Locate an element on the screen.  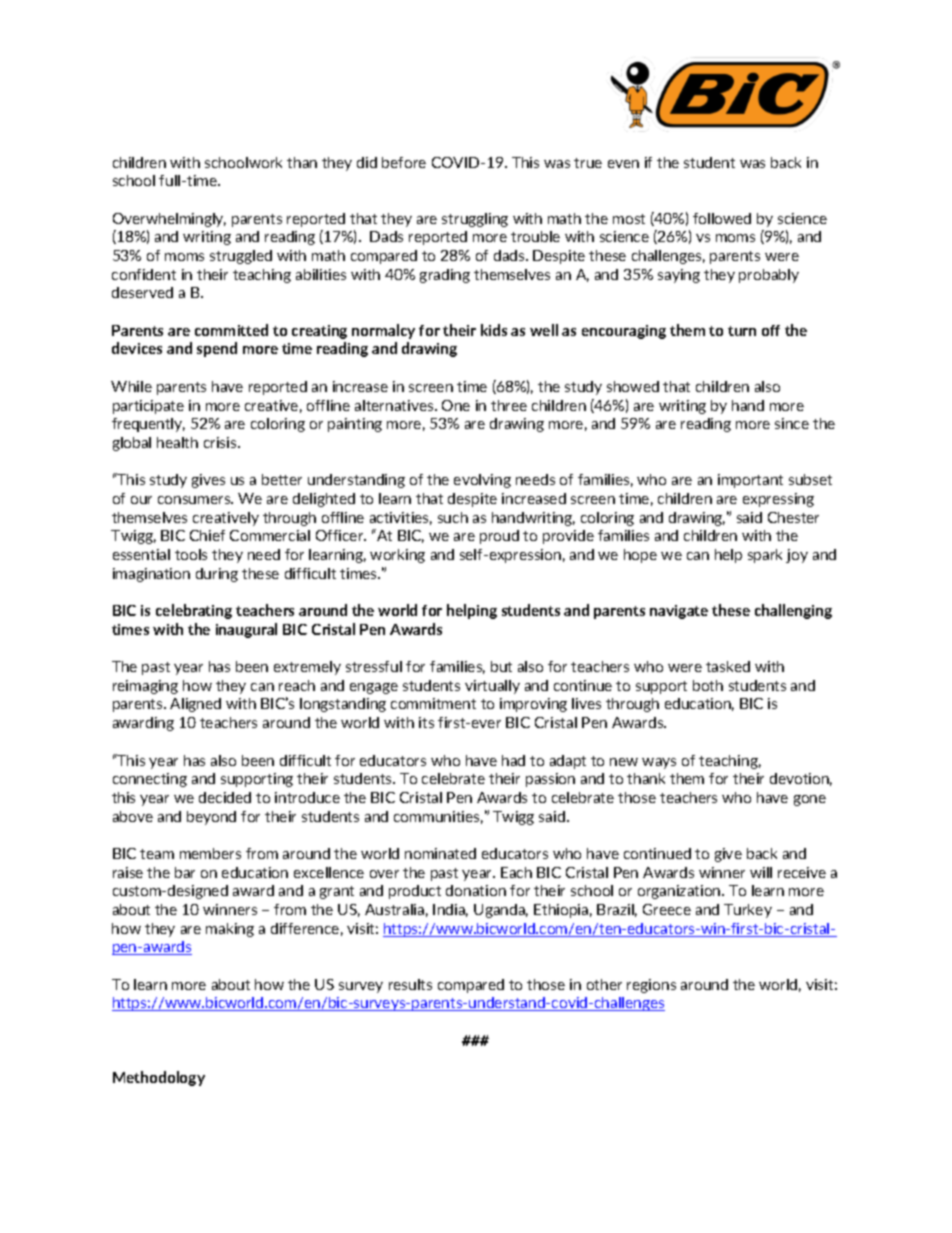
struggled is located at coordinates (241, 257).
